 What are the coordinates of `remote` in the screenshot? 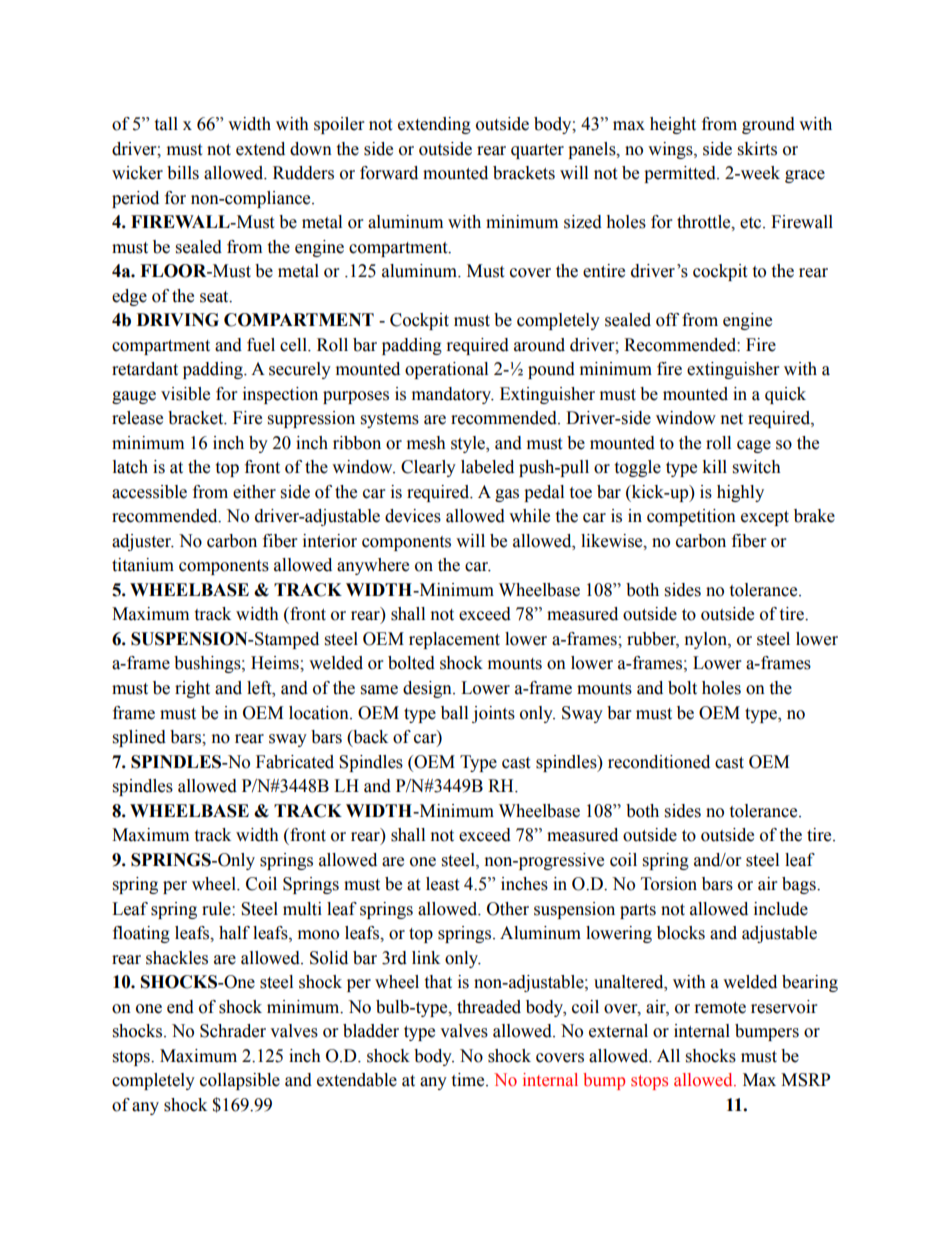 It's located at (720, 1008).
